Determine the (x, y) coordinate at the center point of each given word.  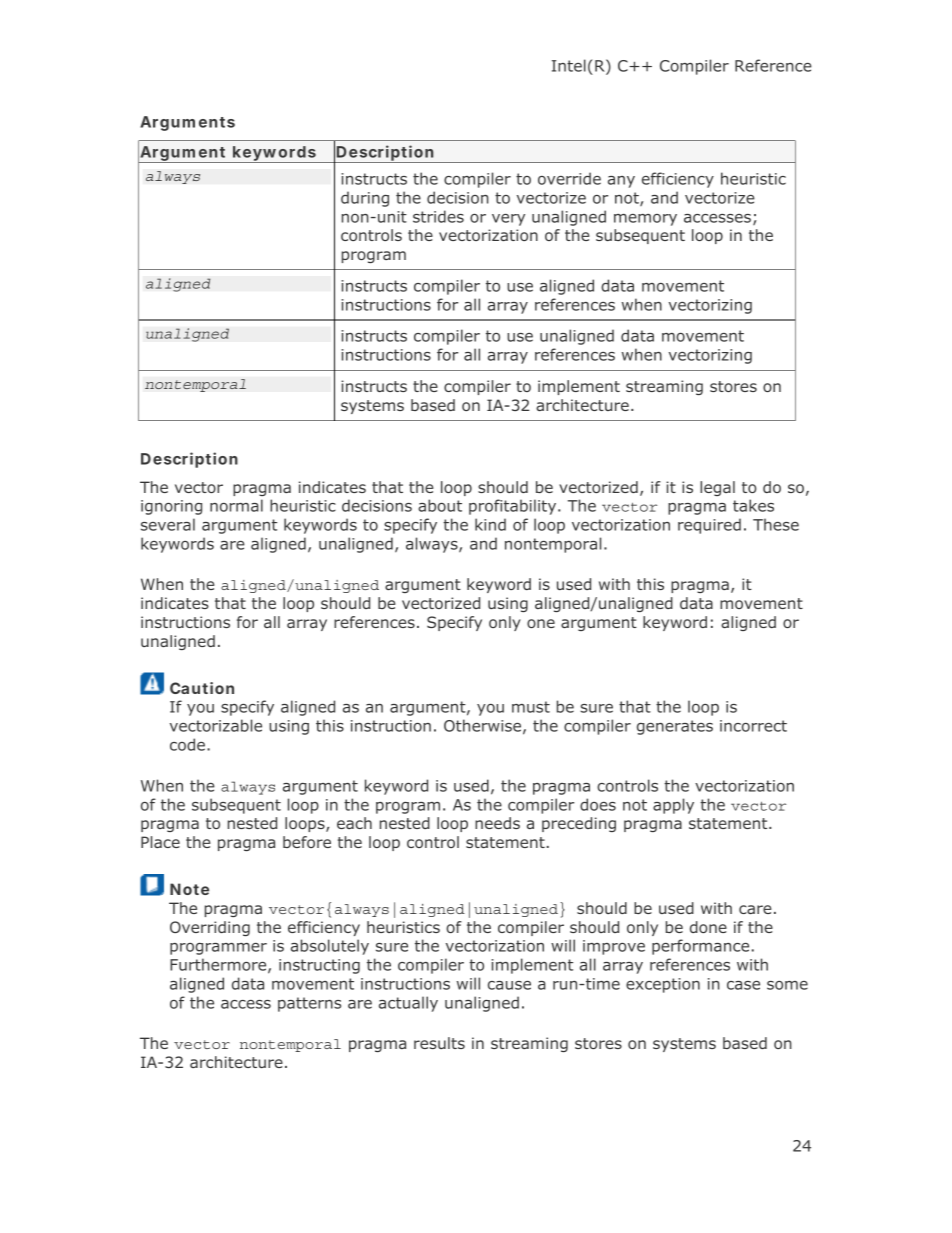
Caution (202, 688)
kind (490, 524)
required (709, 526)
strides (438, 216)
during (365, 199)
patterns (309, 1004)
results (439, 1043)
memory (645, 220)
